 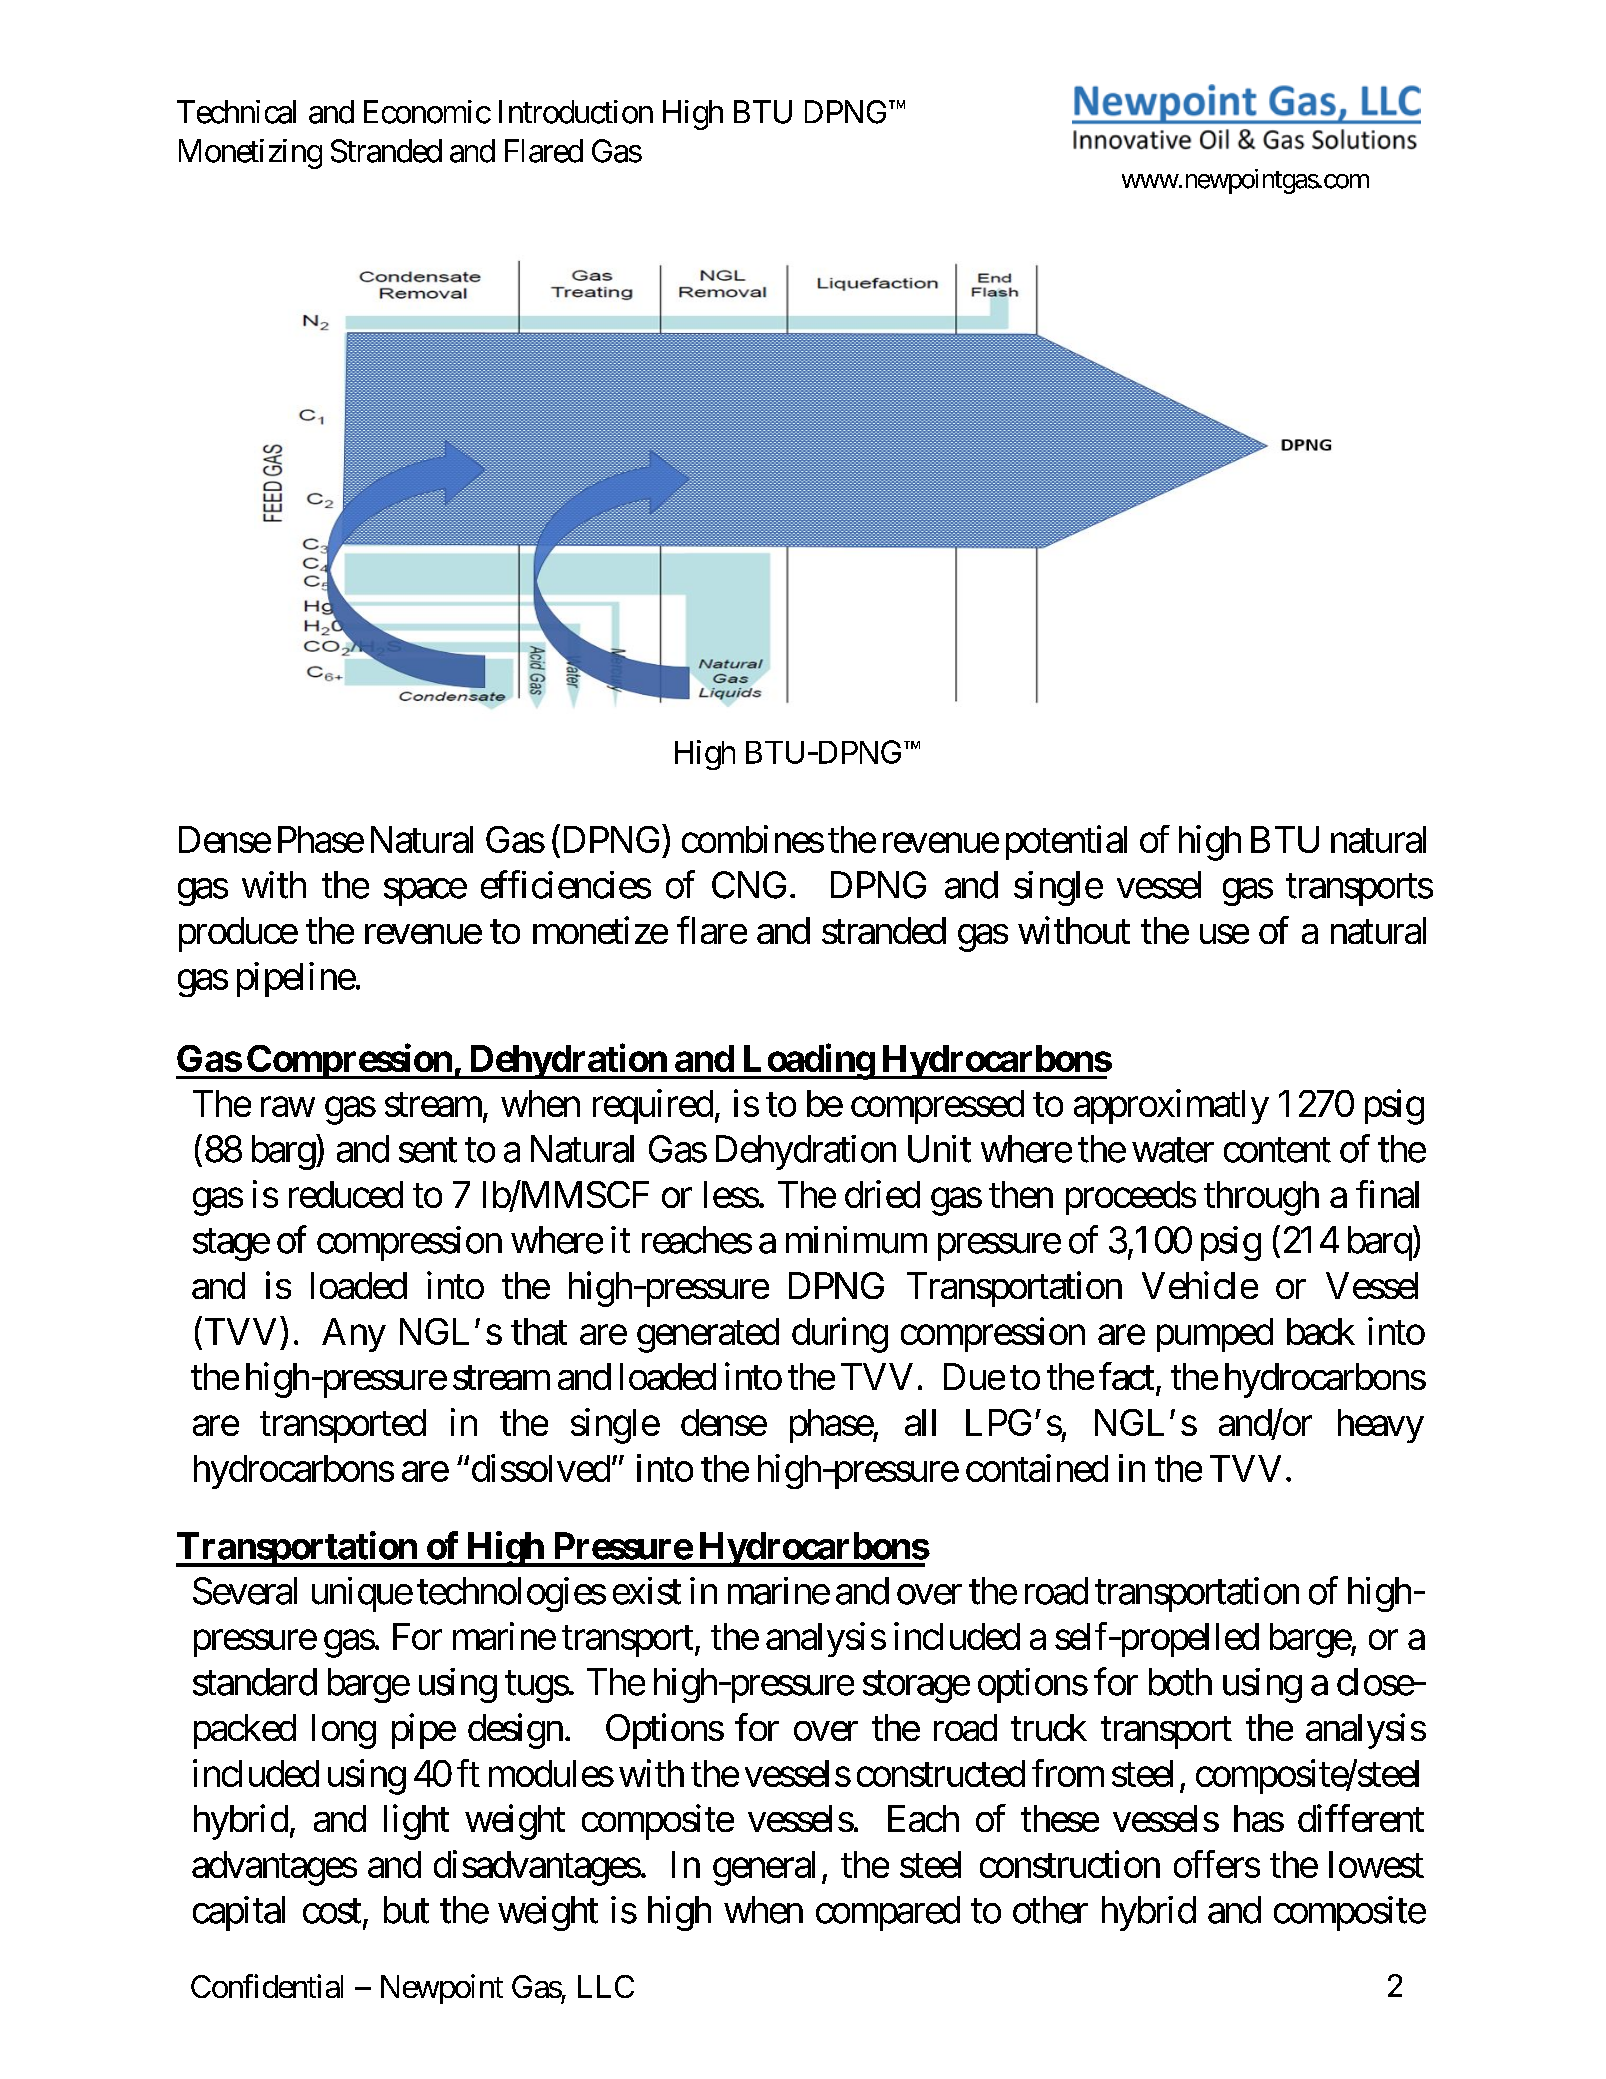 I want to click on but, so click(x=406, y=1910).
